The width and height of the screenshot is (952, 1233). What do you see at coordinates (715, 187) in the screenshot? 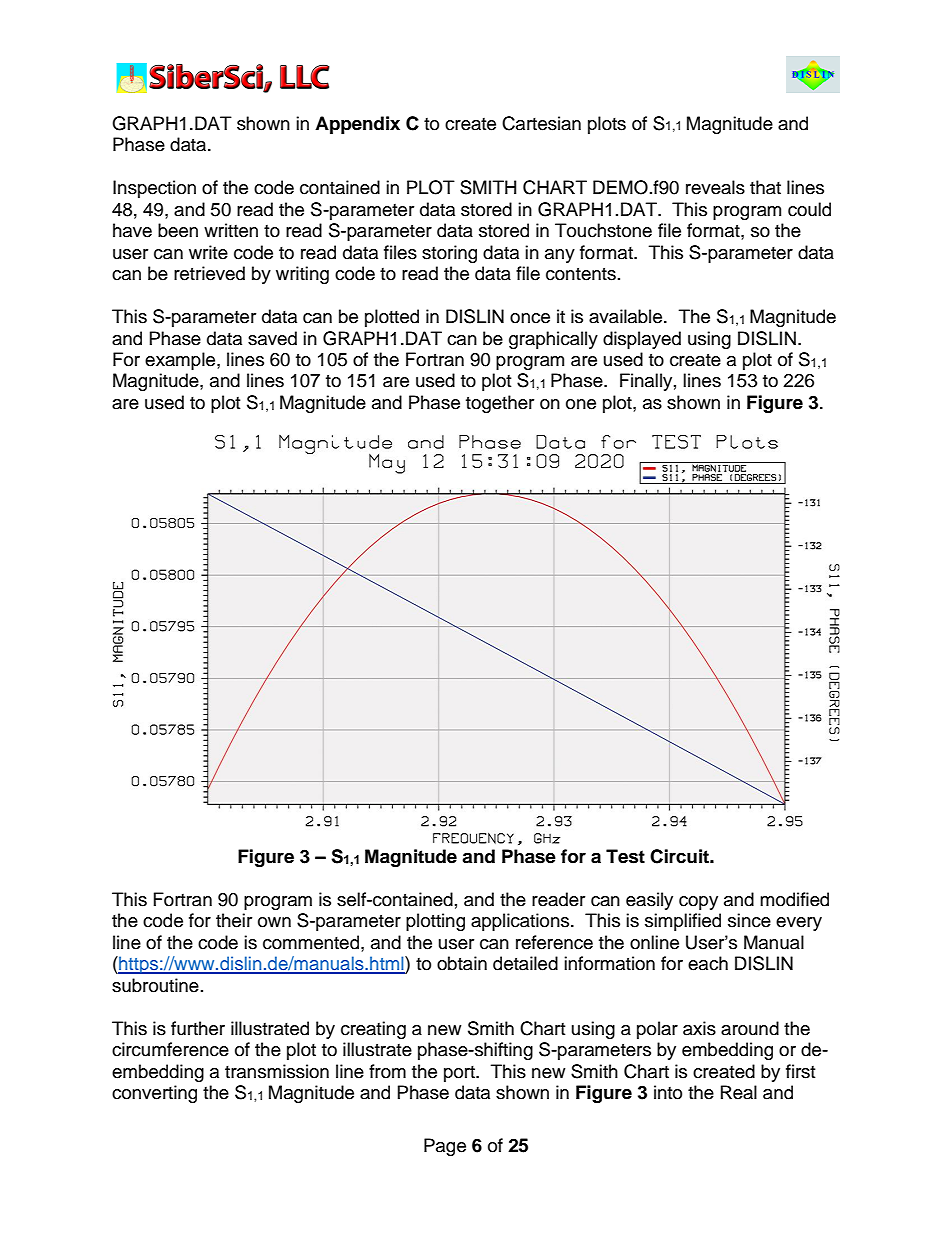
I see `reveals` at bounding box center [715, 187].
